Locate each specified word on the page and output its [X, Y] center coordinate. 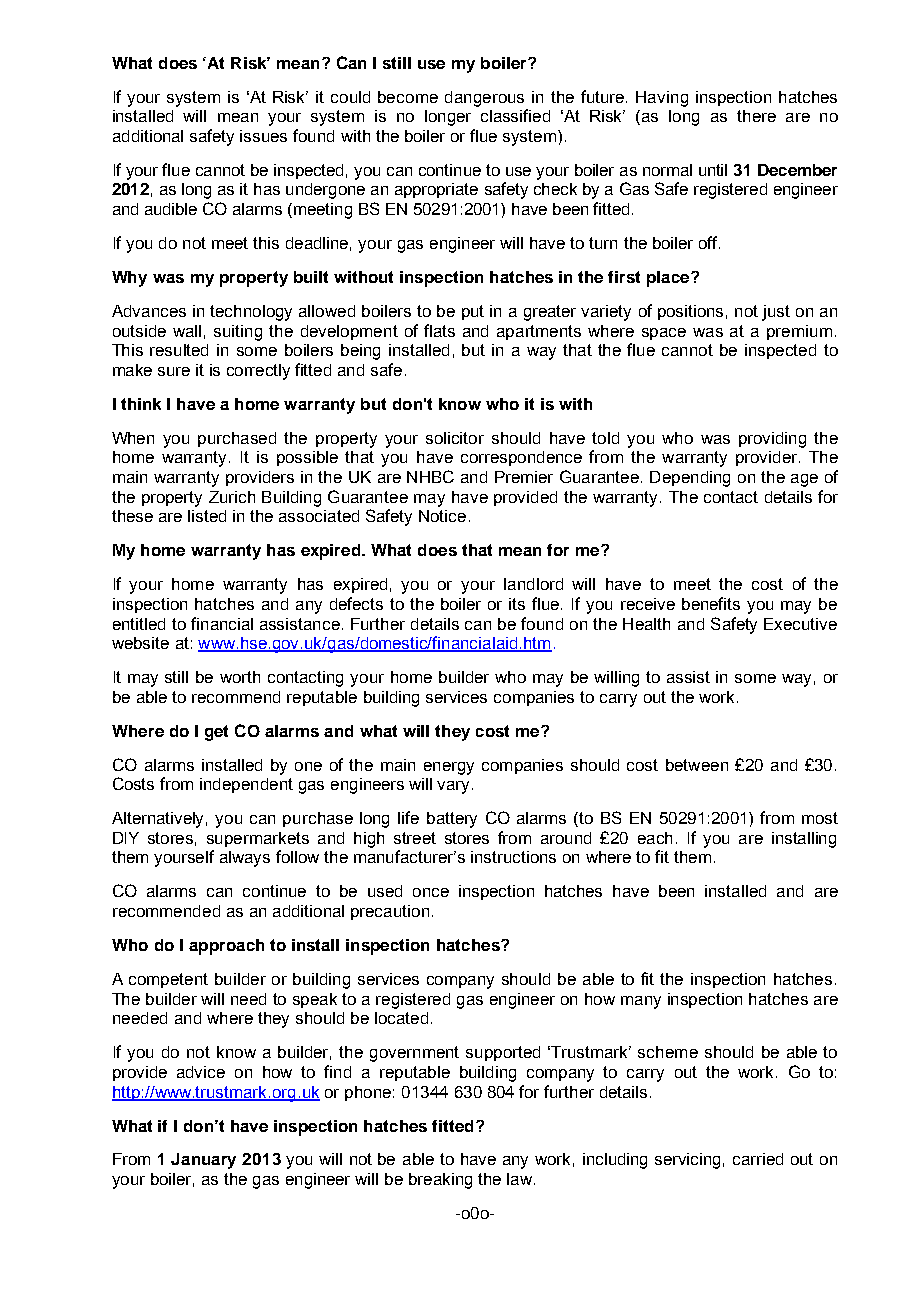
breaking [440, 1181]
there [756, 116]
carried [758, 1159]
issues [263, 136]
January [203, 1161]
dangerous [484, 99]
